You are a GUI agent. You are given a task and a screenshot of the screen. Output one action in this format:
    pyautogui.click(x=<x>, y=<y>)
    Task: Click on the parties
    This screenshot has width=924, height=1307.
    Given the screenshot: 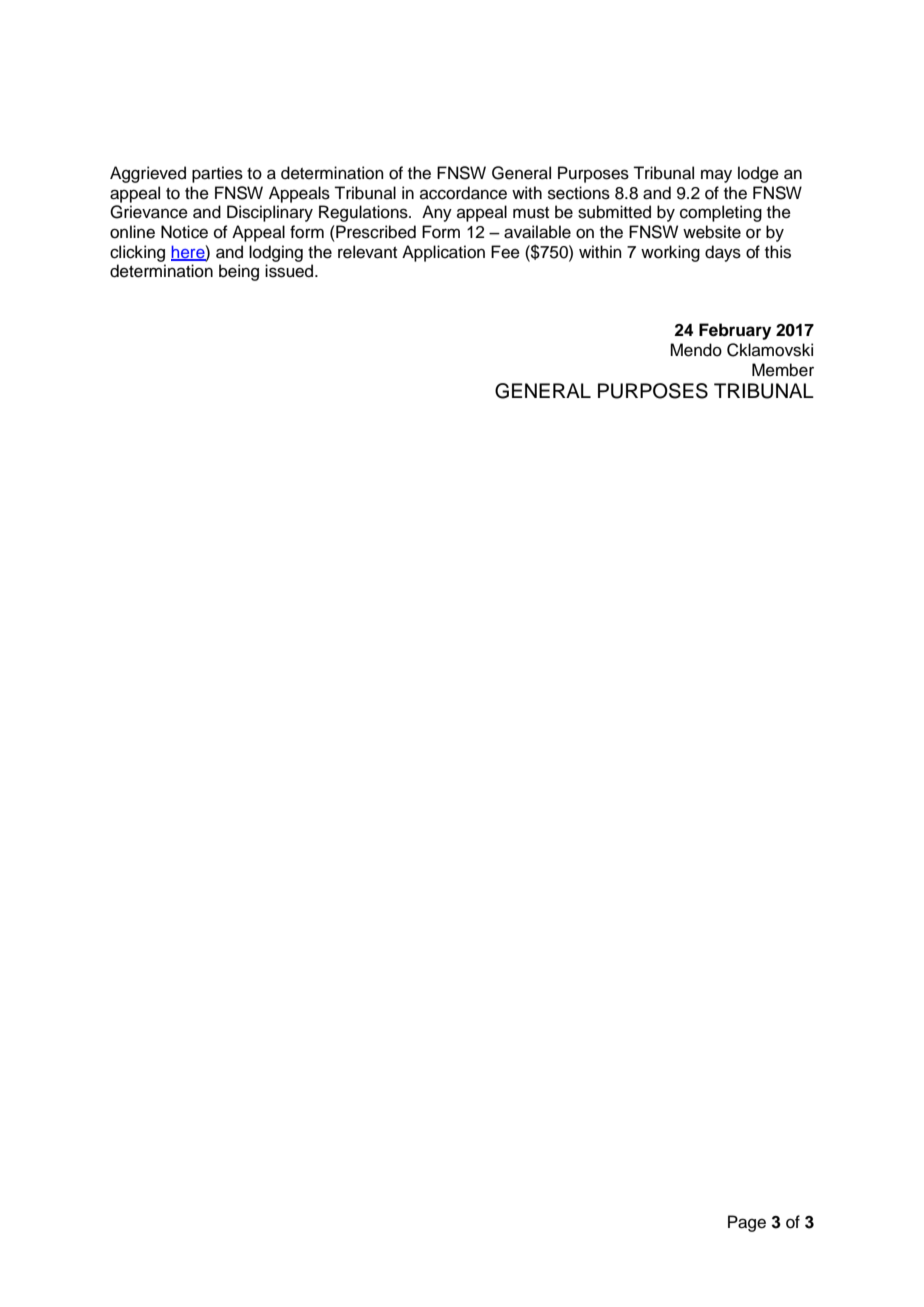 What is the action you would take?
    pyautogui.click(x=217, y=174)
